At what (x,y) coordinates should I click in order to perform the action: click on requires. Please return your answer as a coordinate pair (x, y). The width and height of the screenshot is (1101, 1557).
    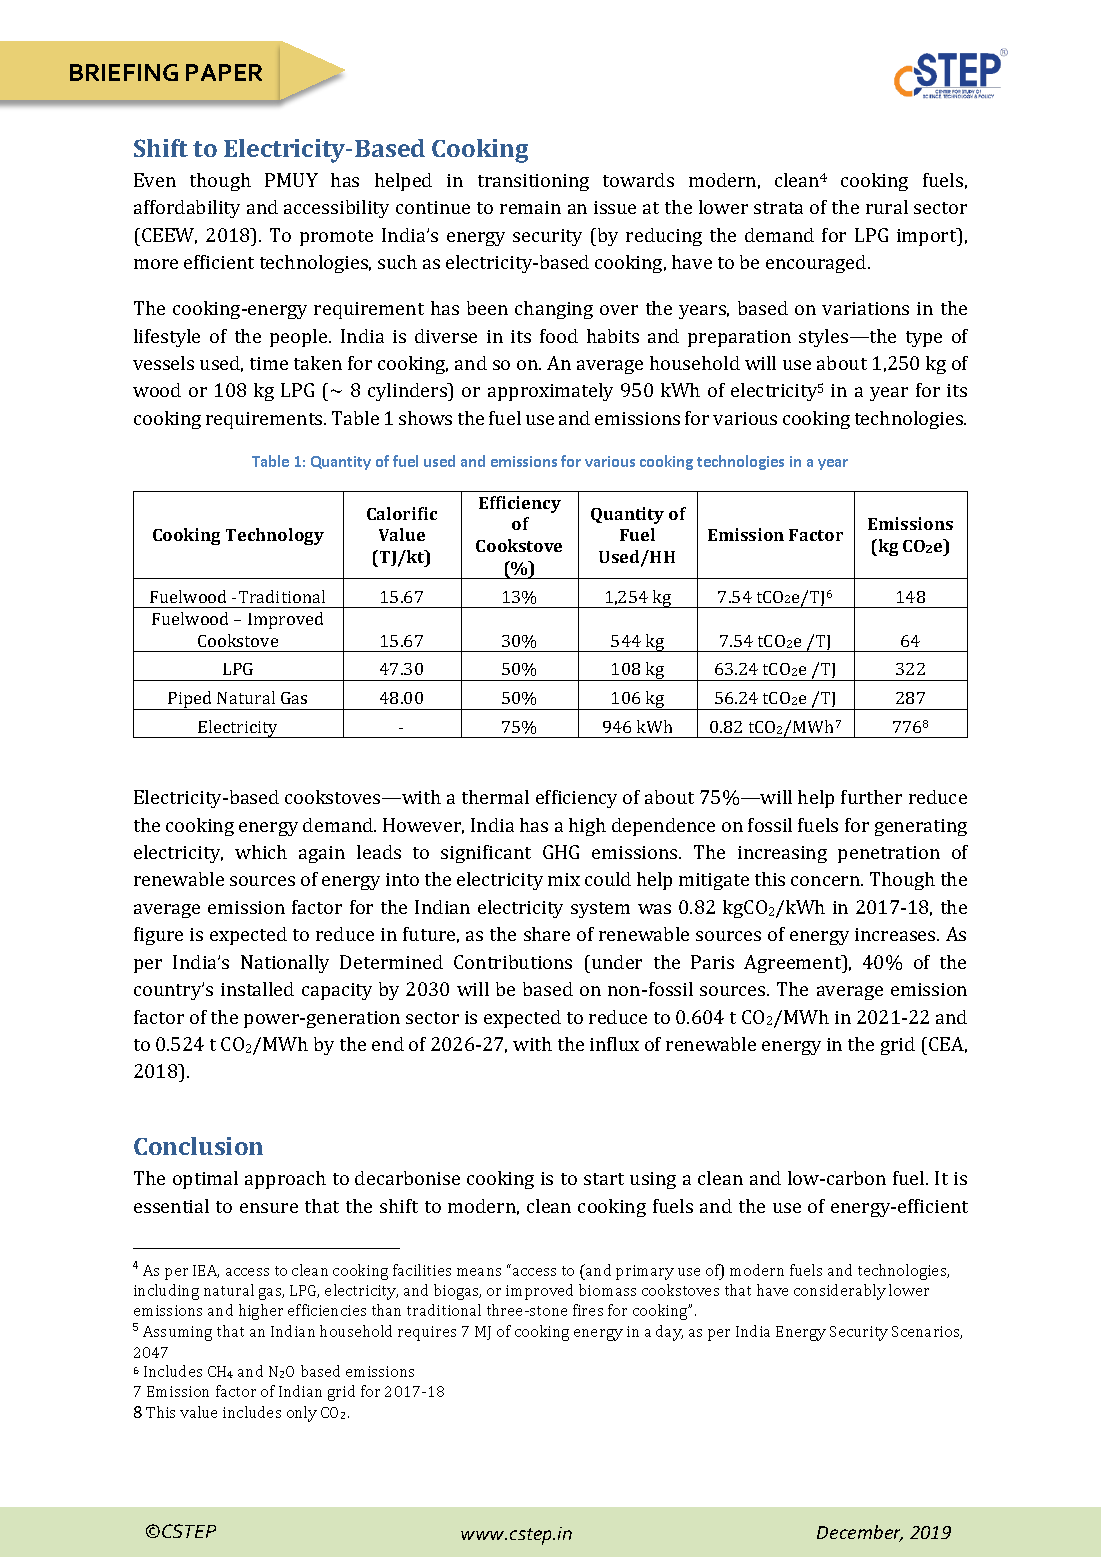
    Looking at the image, I should click on (427, 1333).
